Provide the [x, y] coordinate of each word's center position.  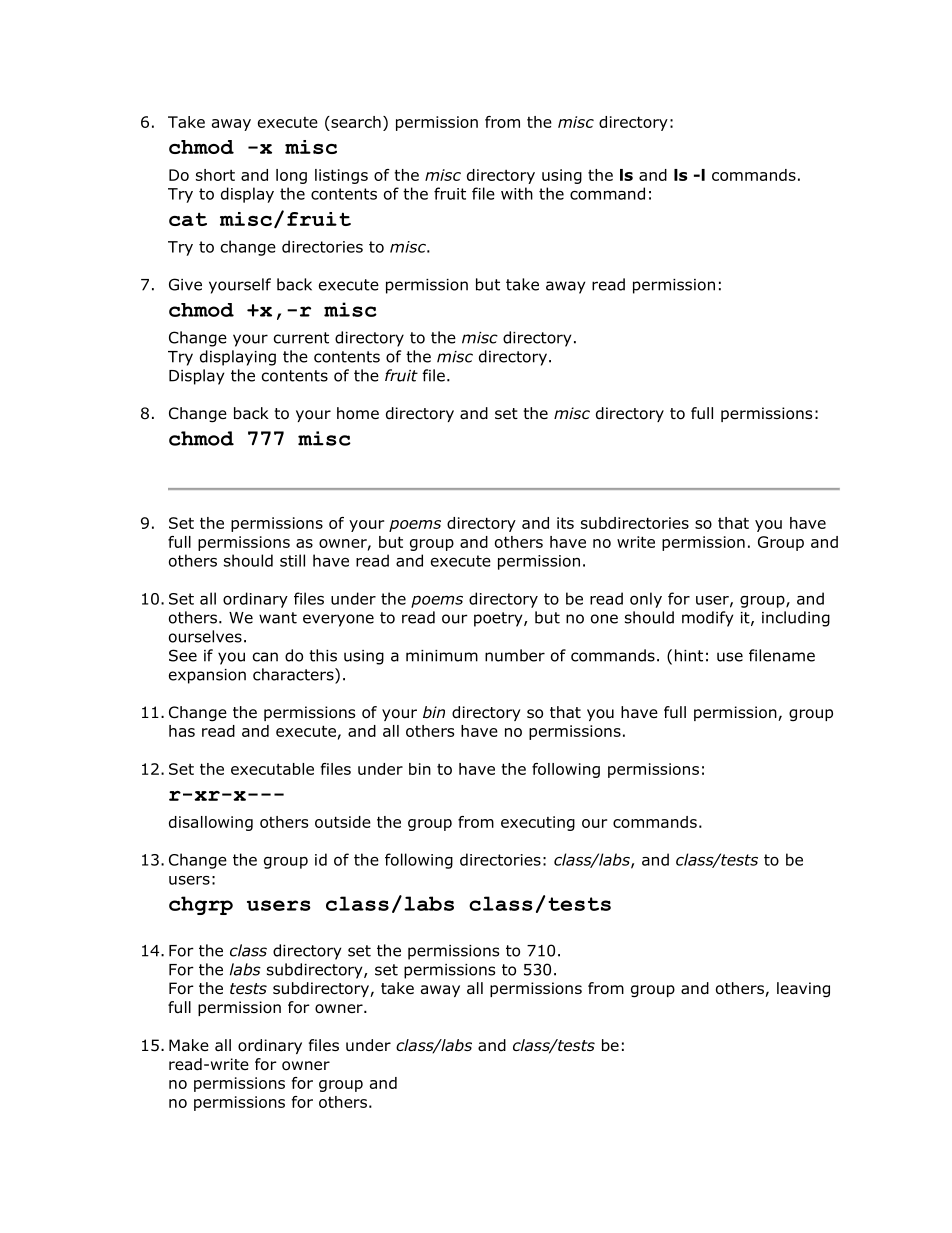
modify [708, 619]
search [355, 122]
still [292, 560]
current [301, 338]
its [565, 523]
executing [538, 823]
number [515, 655]
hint [689, 655]
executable [272, 769]
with [517, 193]
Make [189, 1045]
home [358, 413]
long [291, 176]
